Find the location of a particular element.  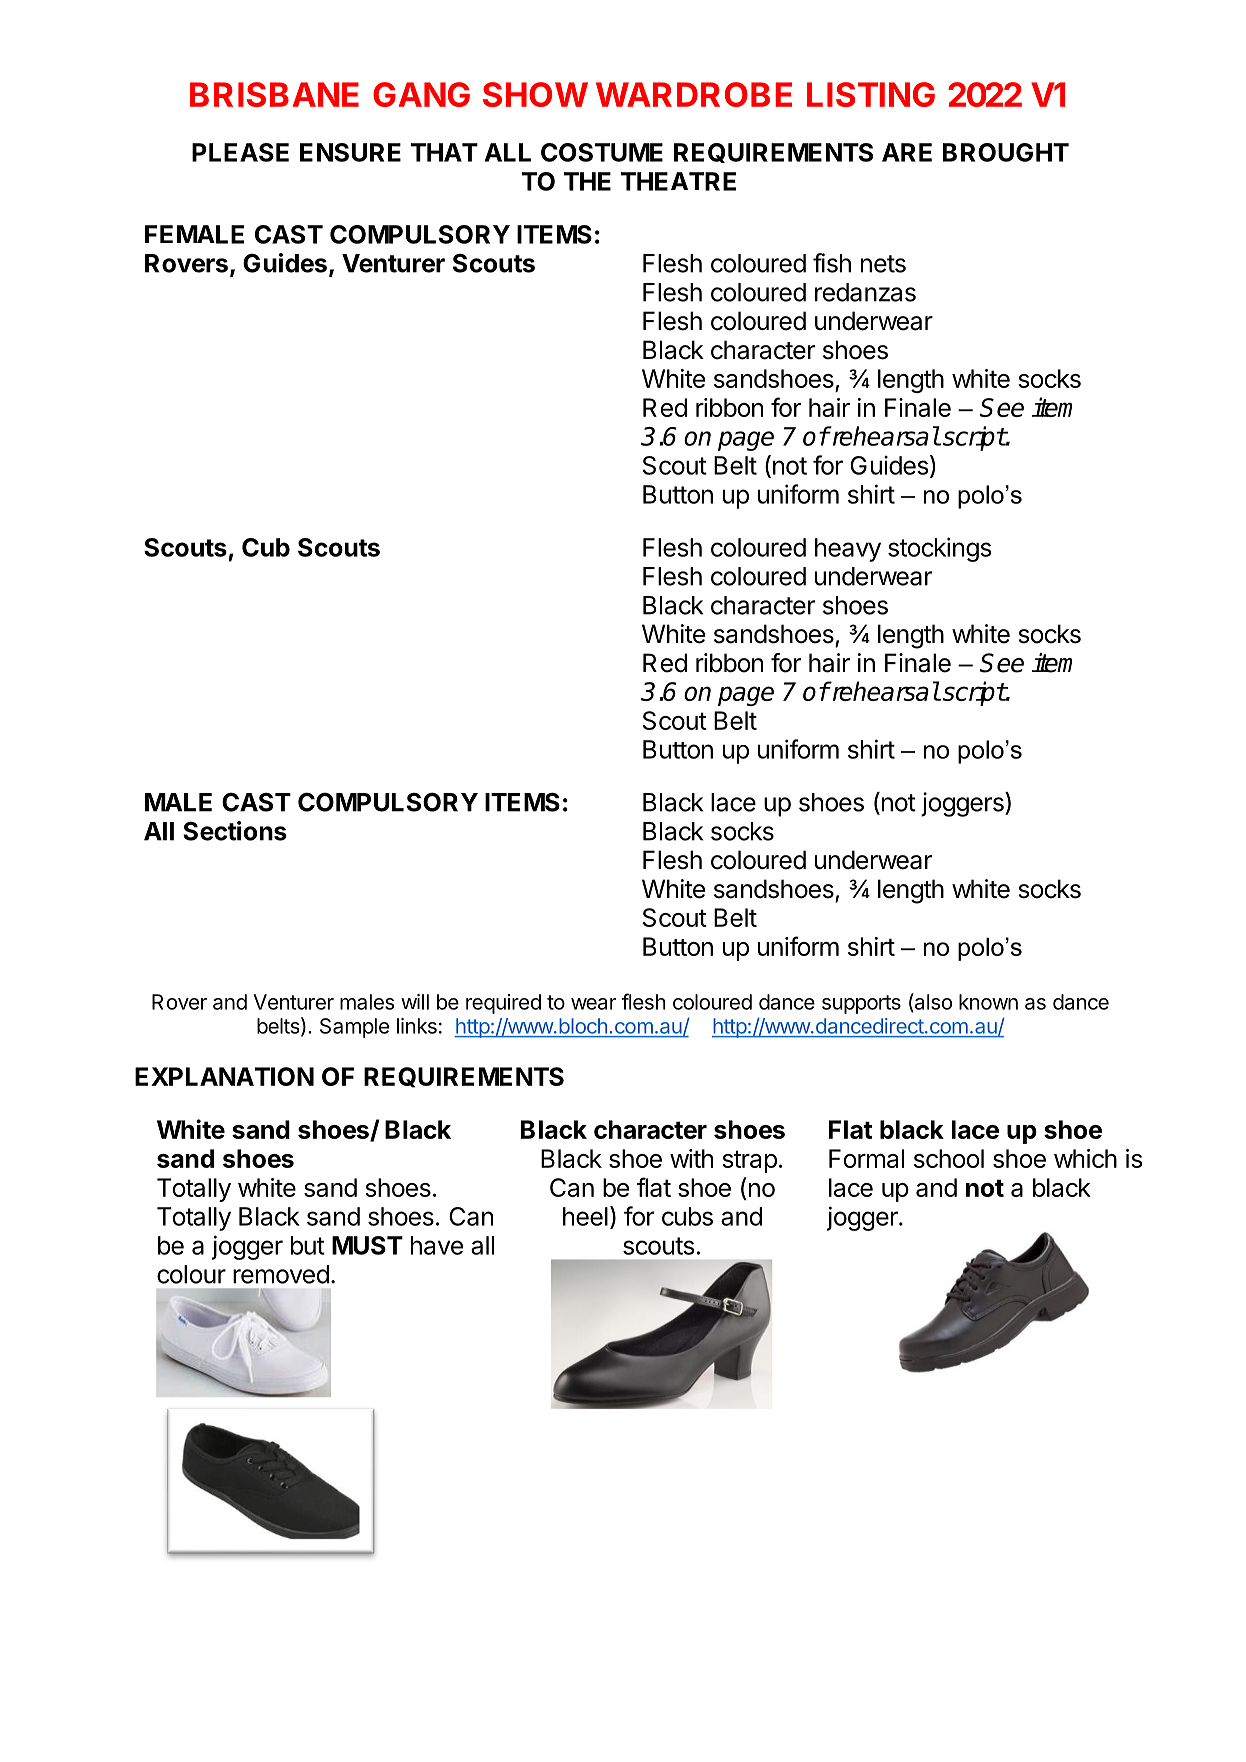

ENSURE is located at coordinates (350, 152).
